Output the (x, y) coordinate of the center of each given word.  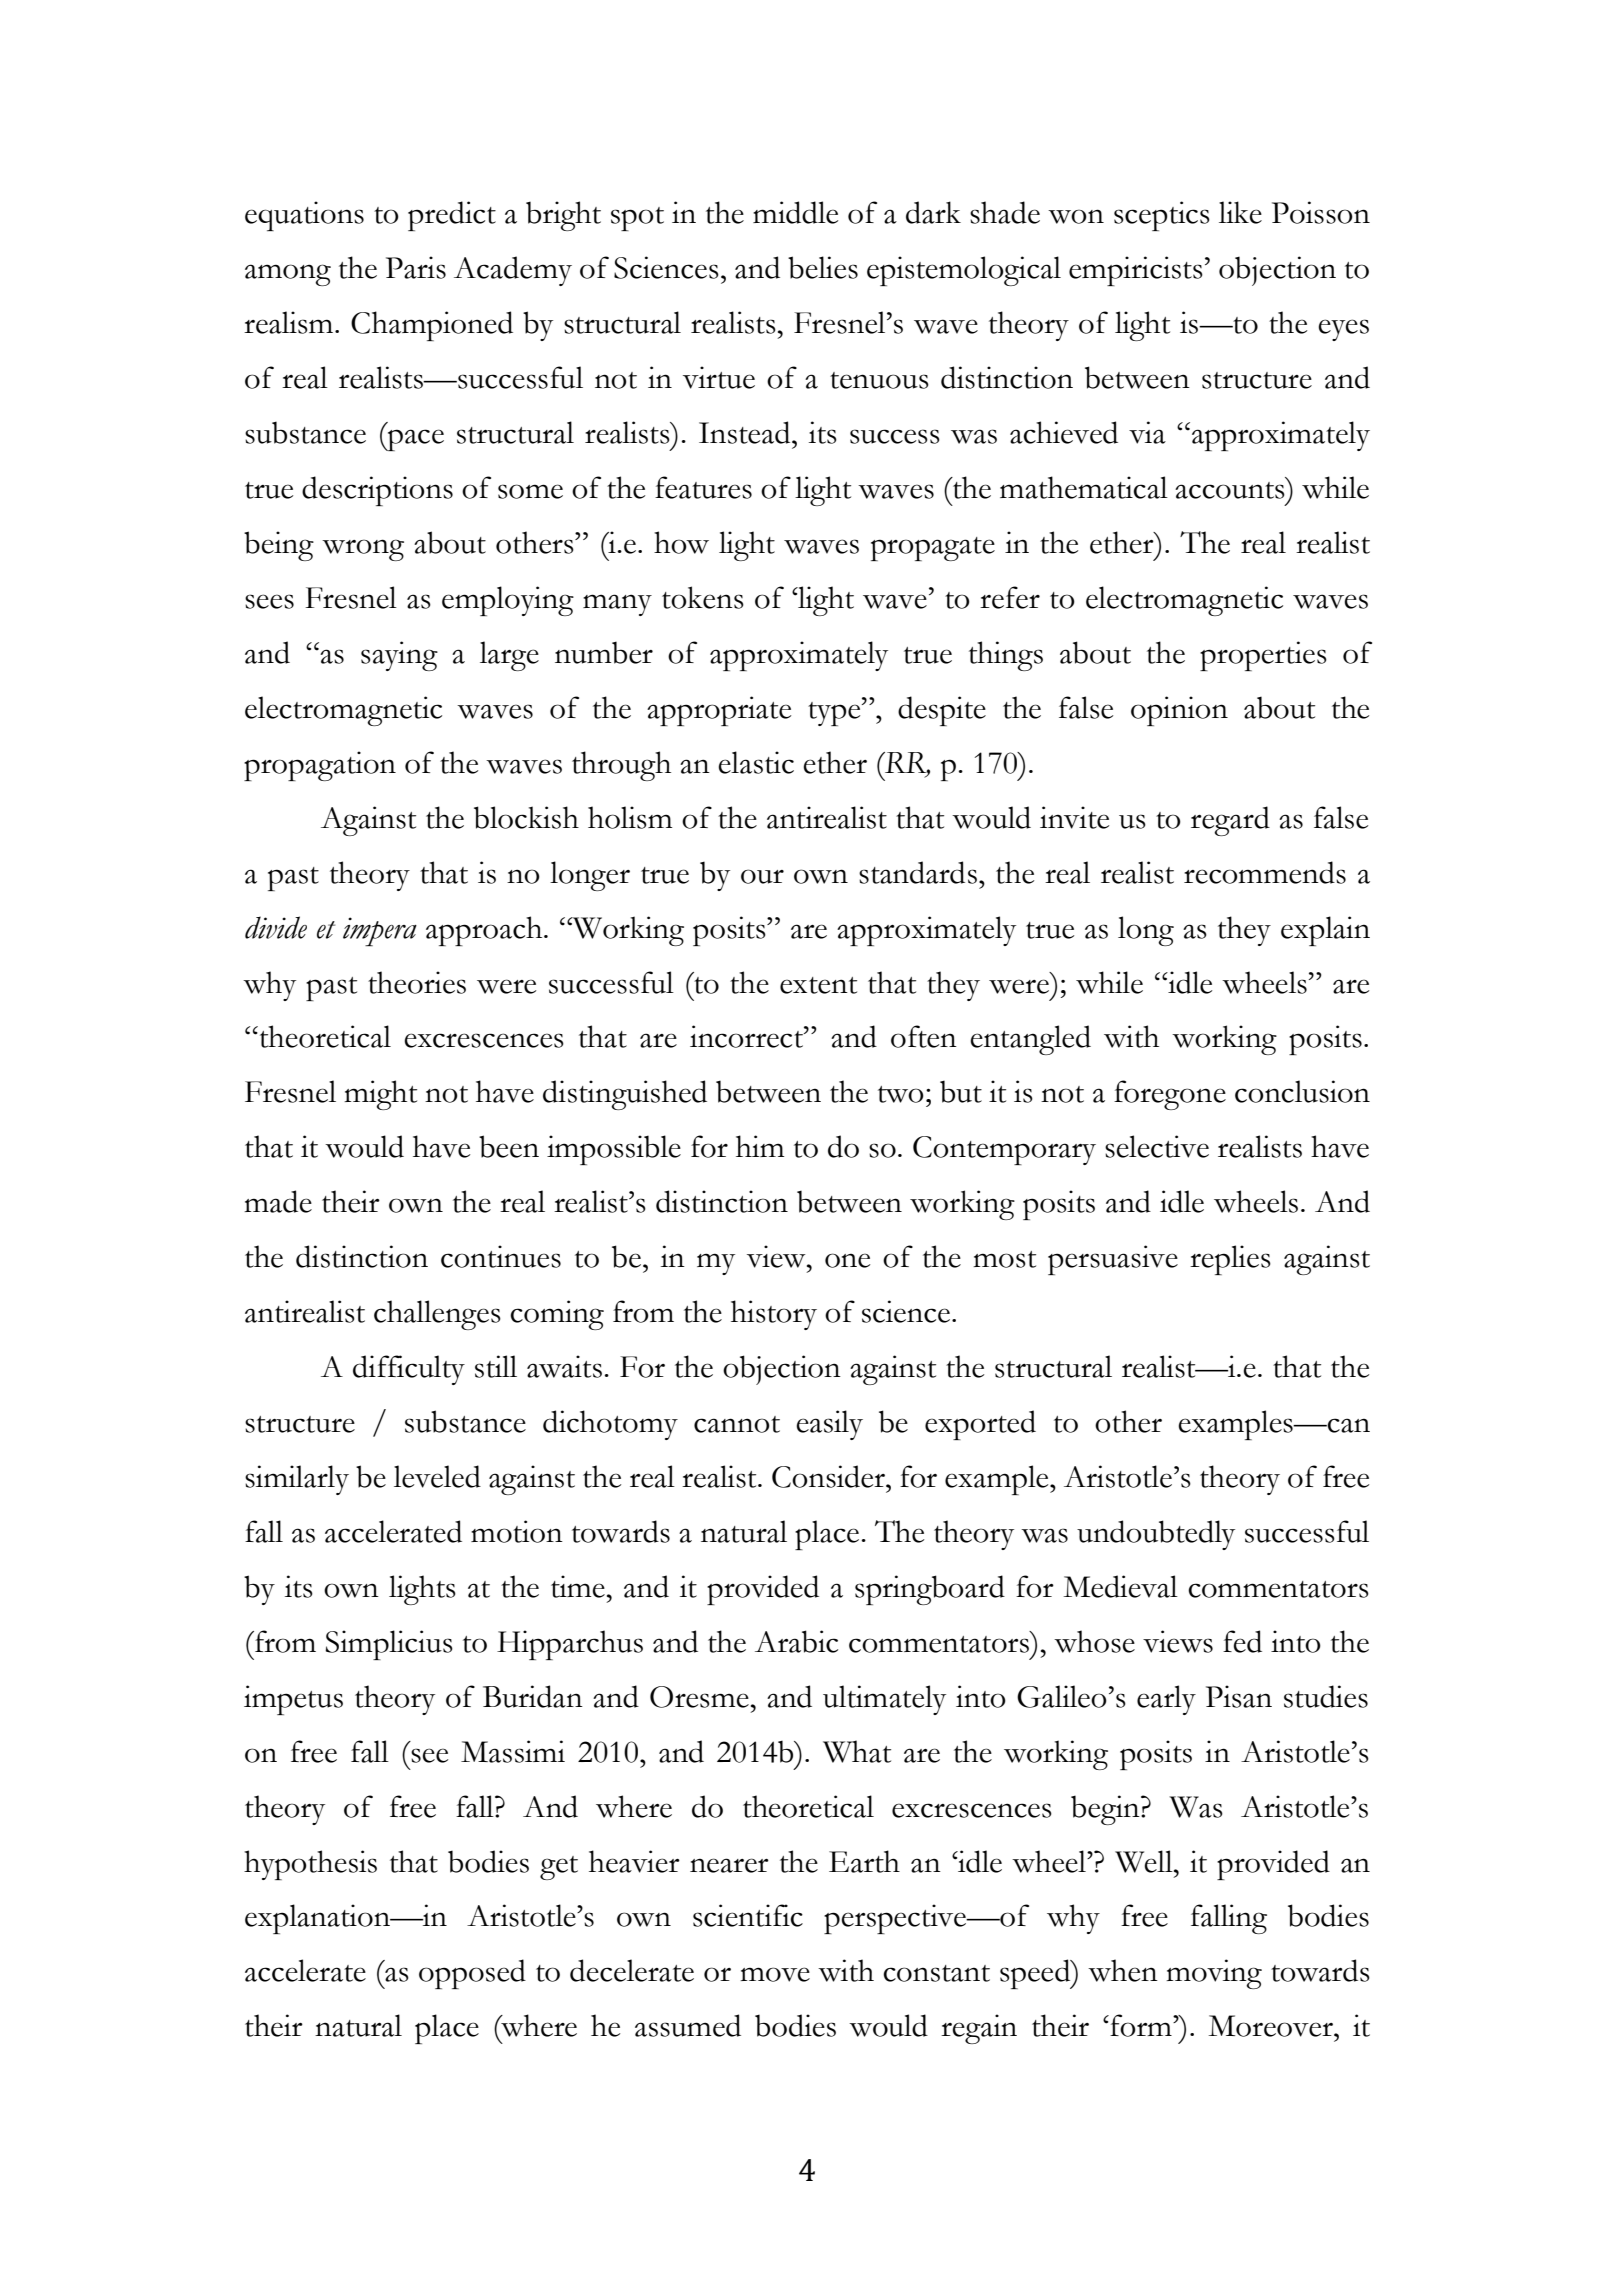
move (775, 1974)
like (1240, 212)
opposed (472, 1974)
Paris (416, 267)
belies (823, 267)
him (760, 1146)
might (380, 1095)
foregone (1170, 1095)
